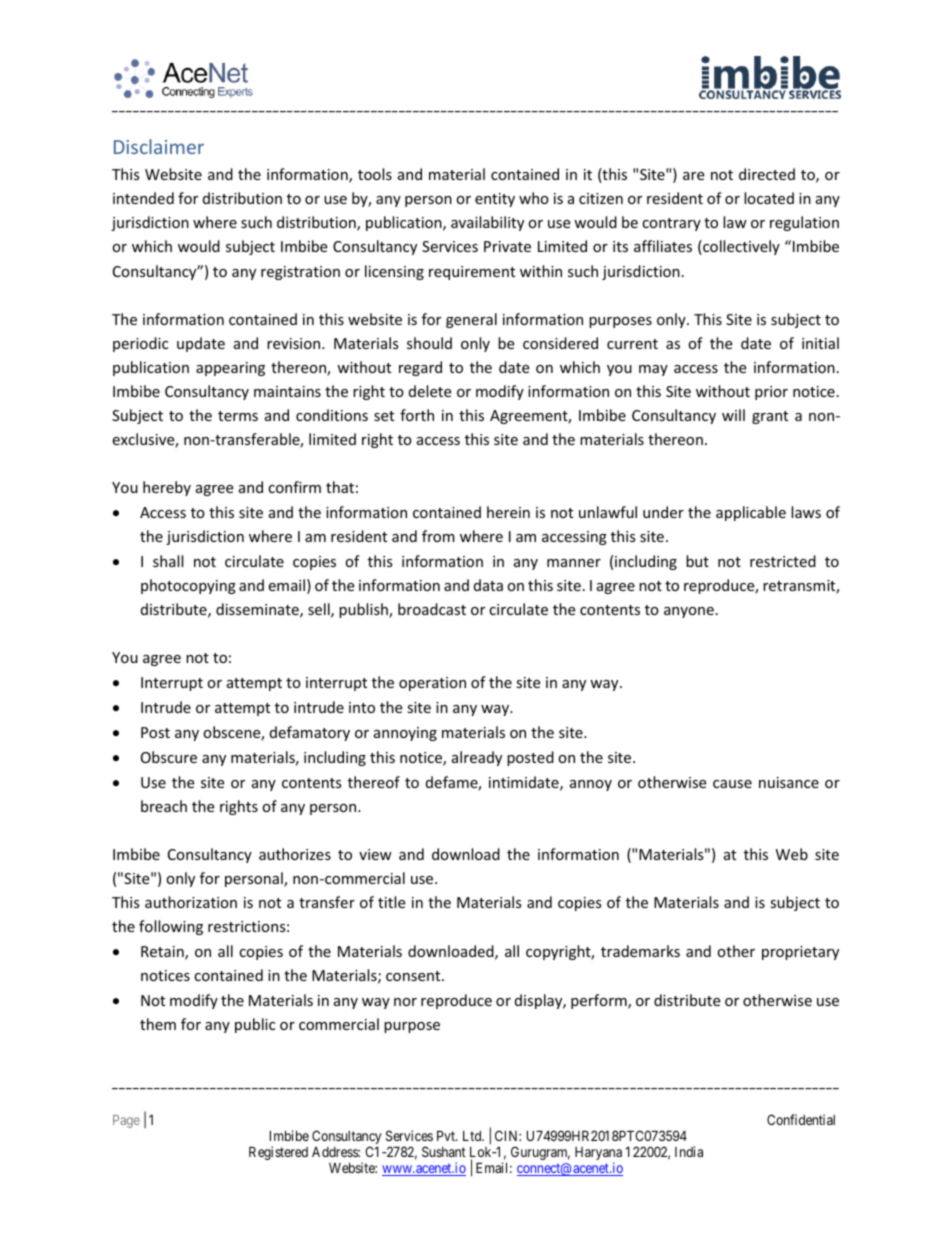  What do you see at coordinates (188, 586) in the screenshot?
I see `photocopying` at bounding box center [188, 586].
